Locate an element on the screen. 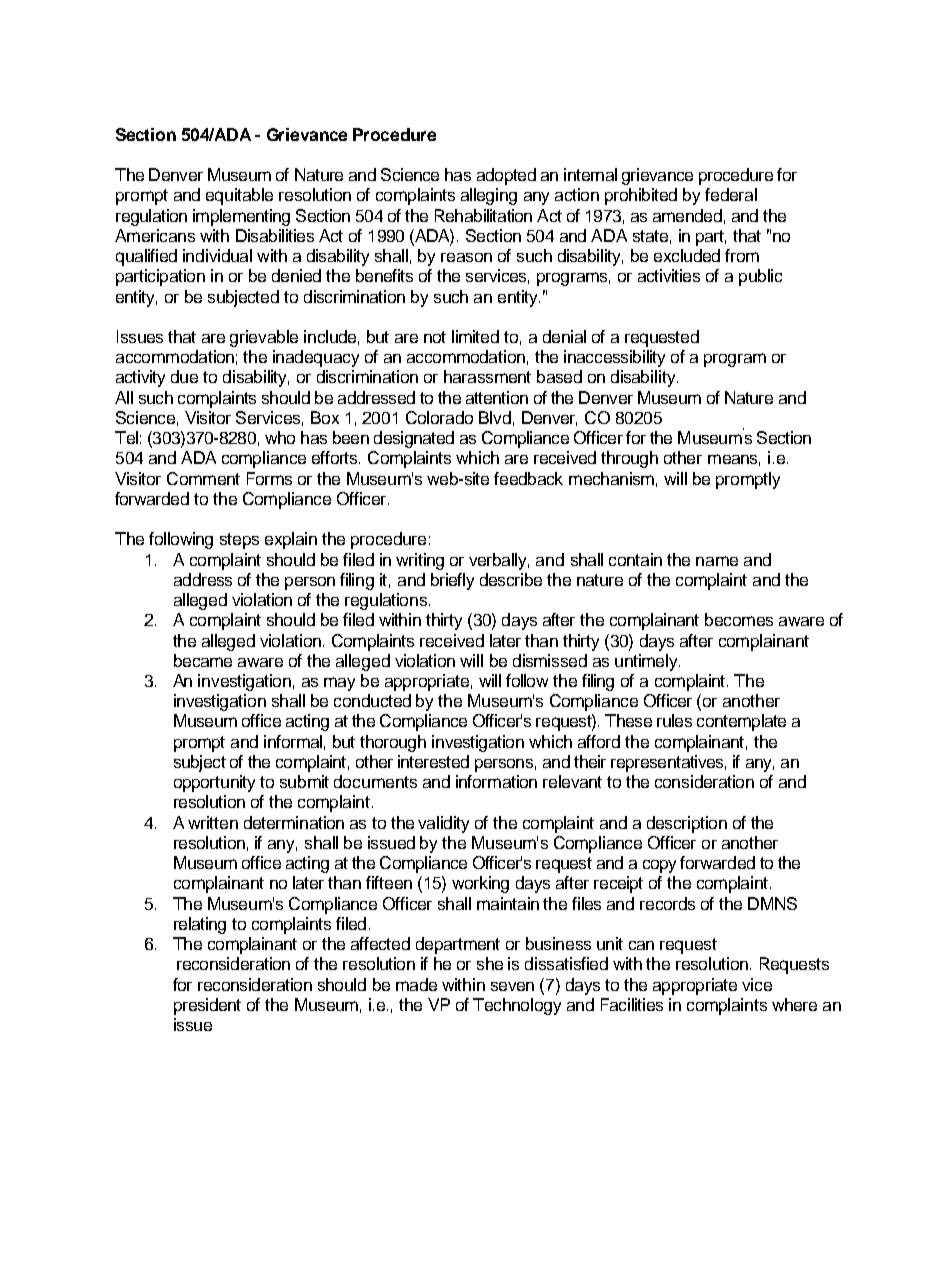 This screenshot has width=952, height=1264. federal is located at coordinates (731, 194).
